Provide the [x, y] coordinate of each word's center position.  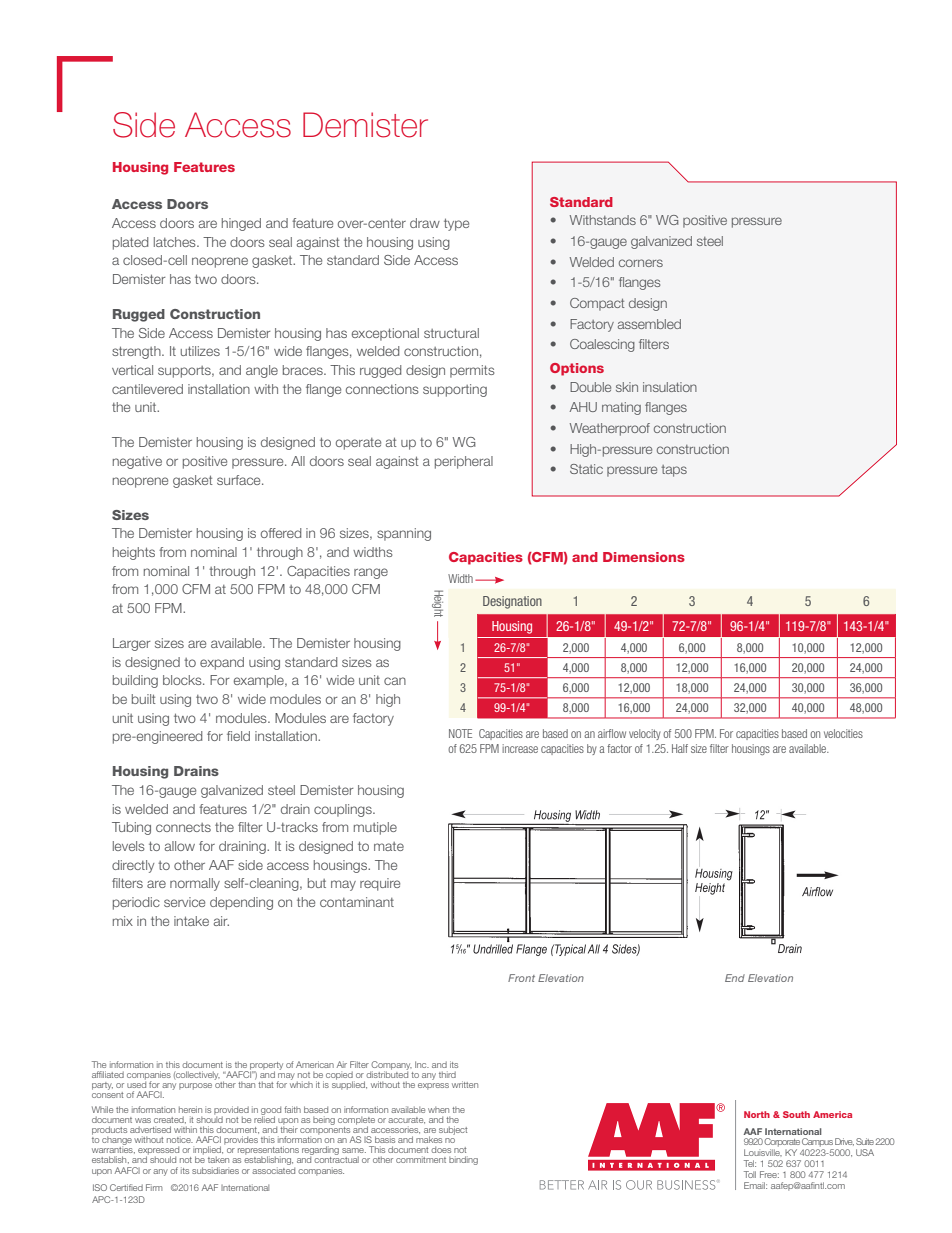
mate [389, 846]
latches [176, 242]
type [456, 224]
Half [680, 748]
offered [281, 533]
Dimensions [644, 557]
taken [218, 1159]
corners [641, 263]
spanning [404, 534]
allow [180, 846]
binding [463, 1160]
